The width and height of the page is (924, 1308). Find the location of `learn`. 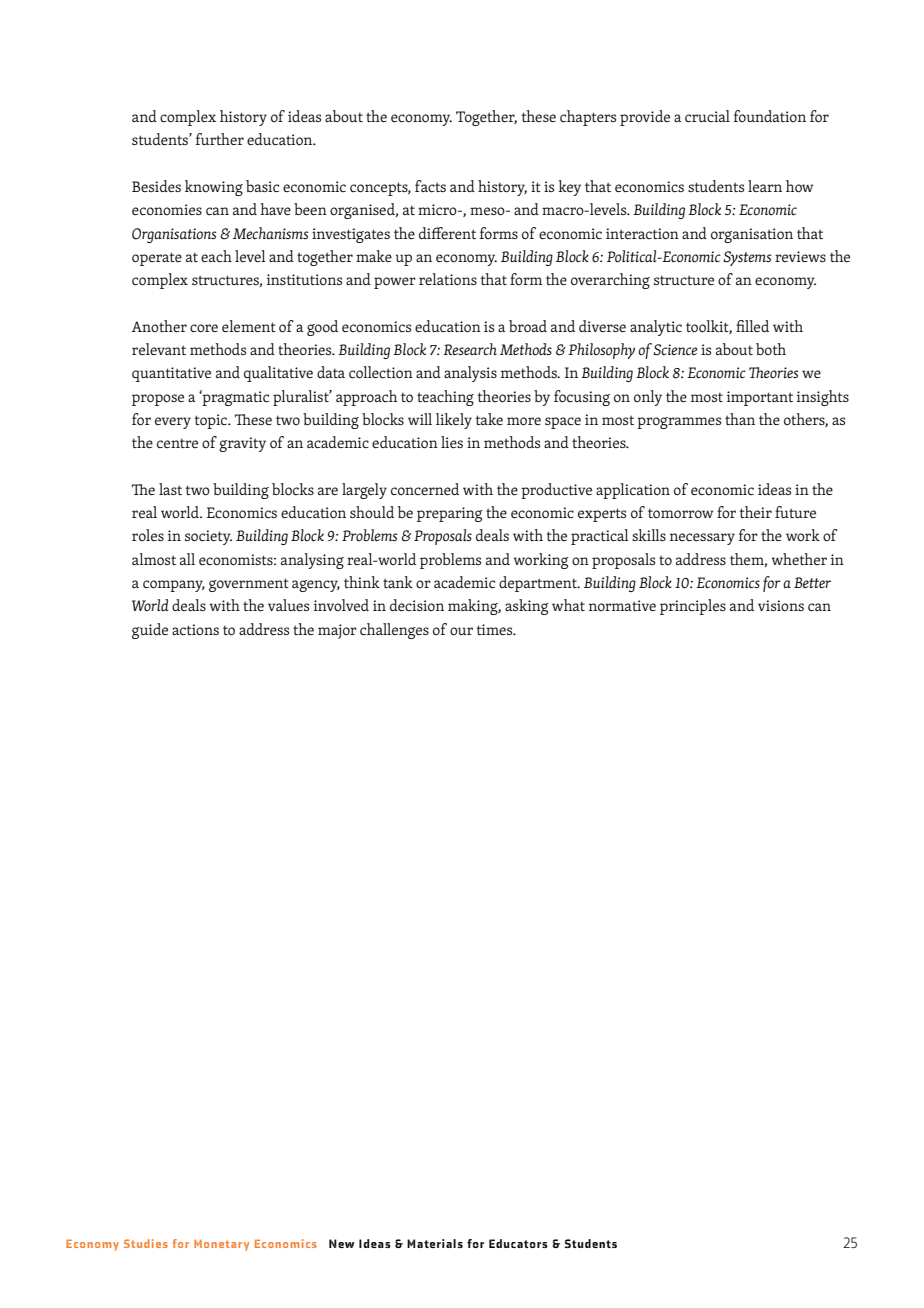

learn is located at coordinates (765, 186).
